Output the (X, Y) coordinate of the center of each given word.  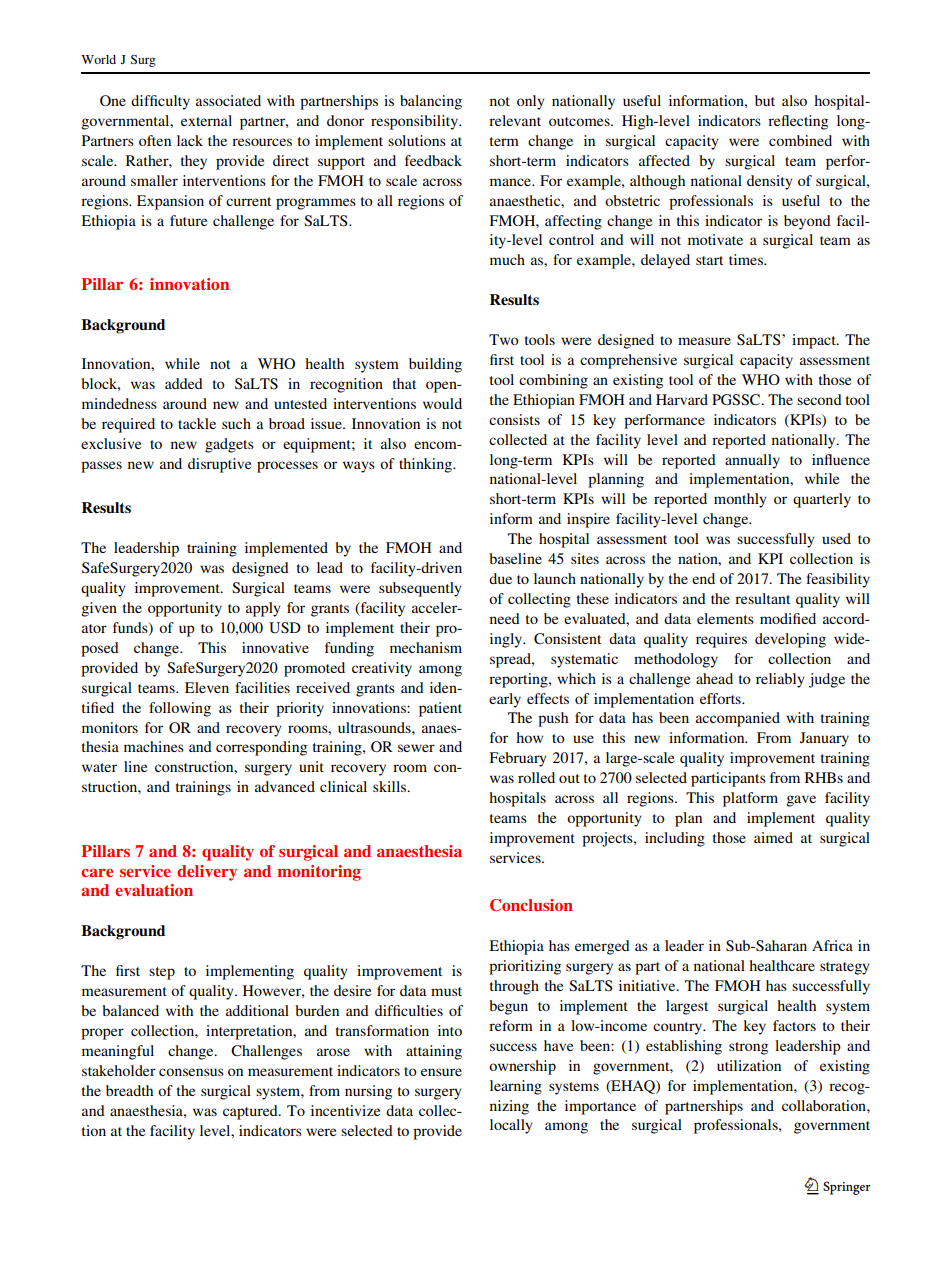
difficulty (160, 102)
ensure (441, 1072)
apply (263, 609)
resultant (762, 598)
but (765, 100)
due (500, 578)
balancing (431, 102)
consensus (191, 1072)
